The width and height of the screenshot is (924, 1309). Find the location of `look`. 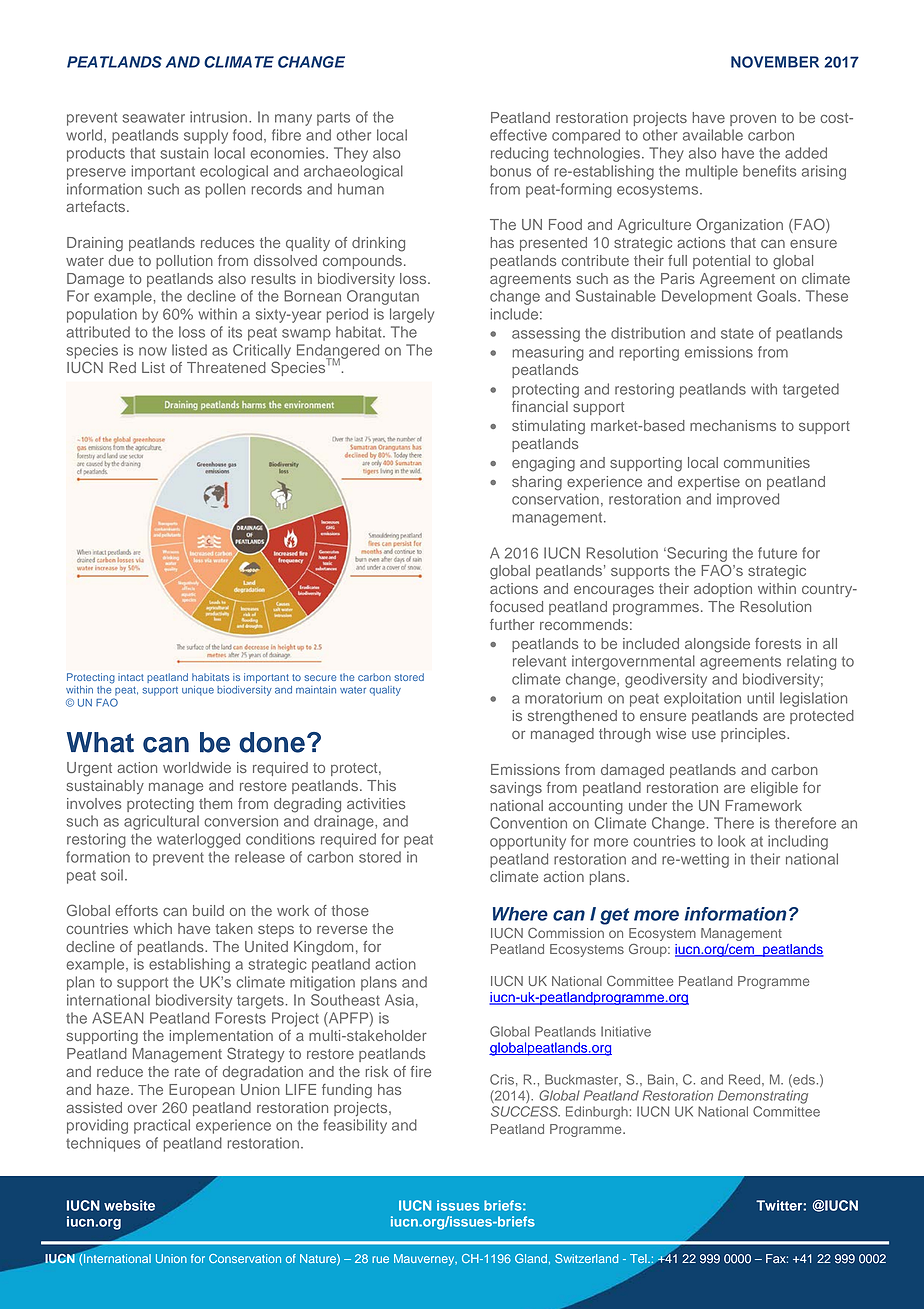

look is located at coordinates (731, 841).
